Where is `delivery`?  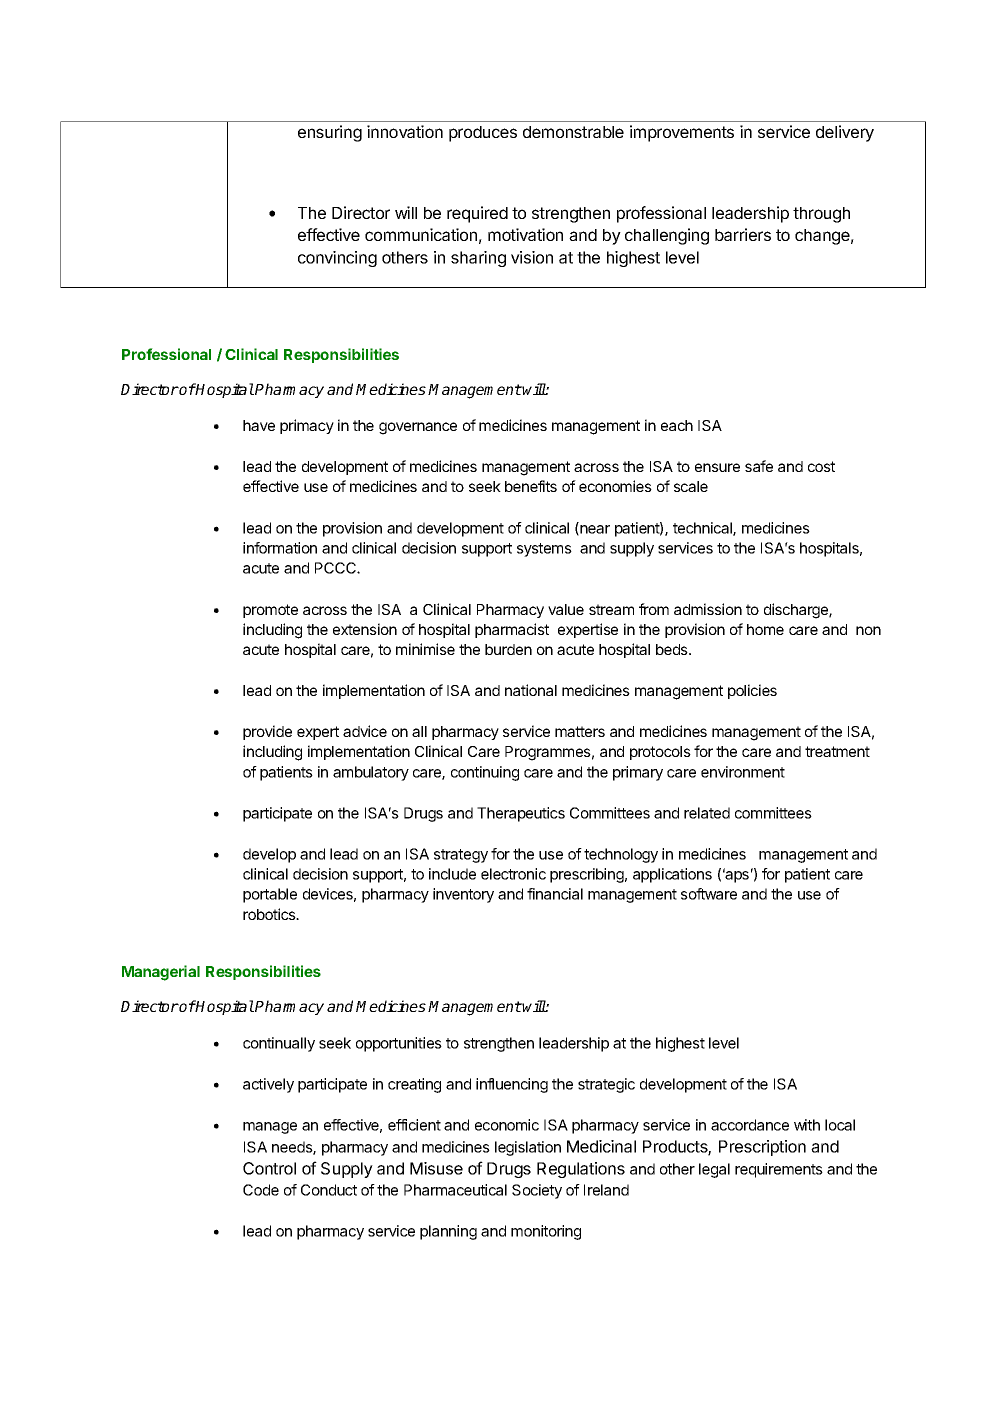 delivery is located at coordinates (845, 133).
